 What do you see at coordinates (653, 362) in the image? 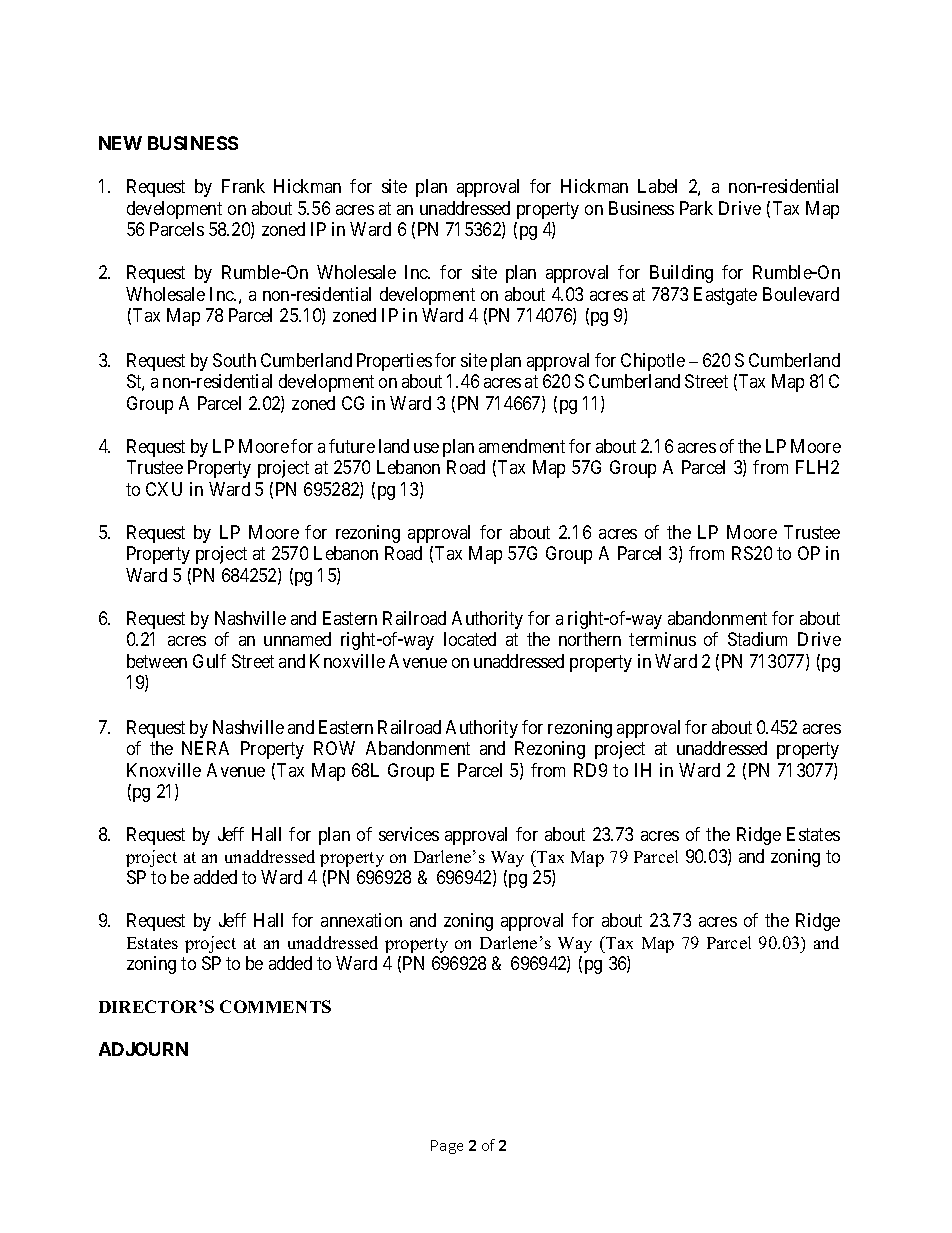
I see `Chipotle` at bounding box center [653, 362].
